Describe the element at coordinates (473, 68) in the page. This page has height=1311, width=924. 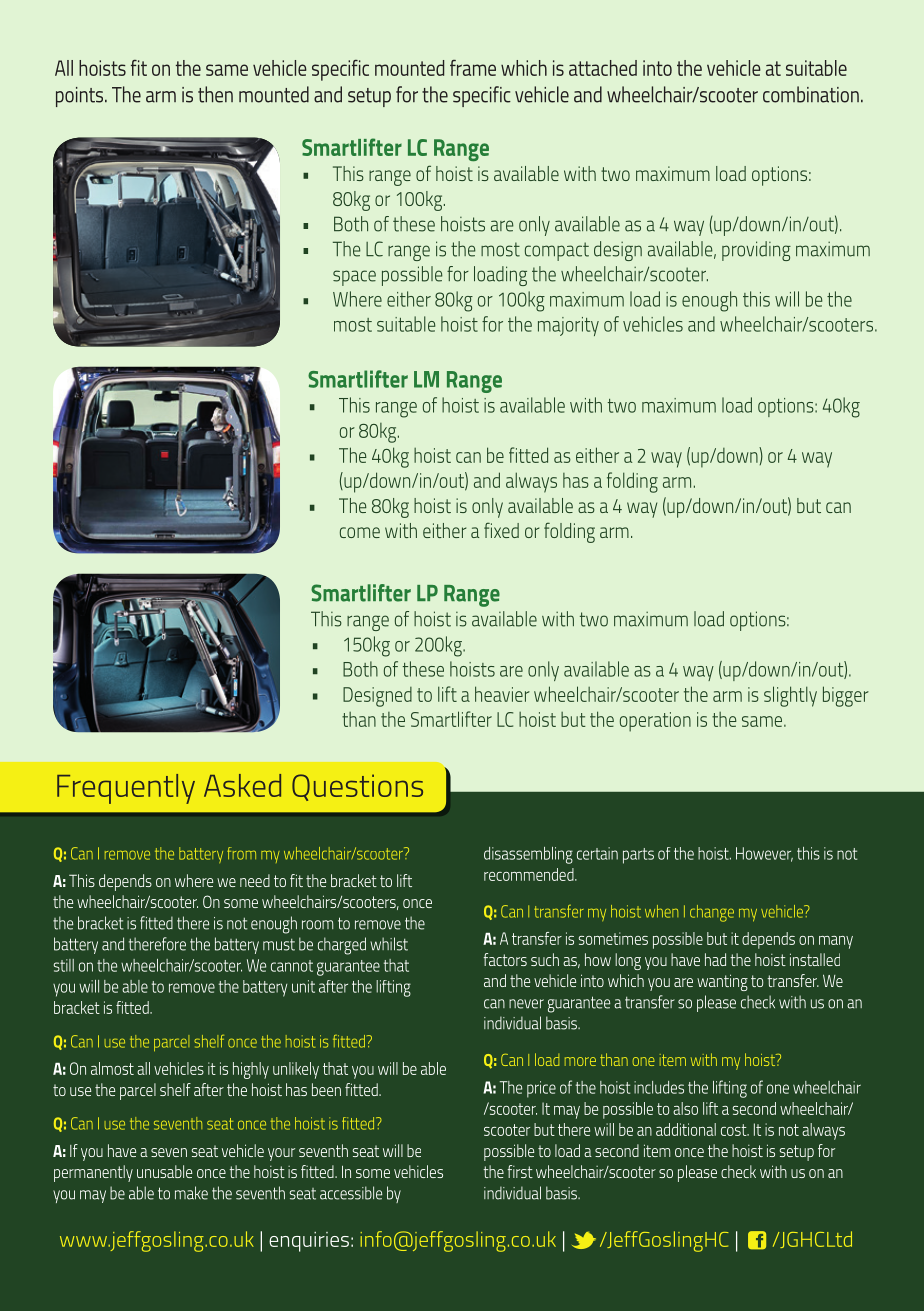
I see `frame` at that location.
